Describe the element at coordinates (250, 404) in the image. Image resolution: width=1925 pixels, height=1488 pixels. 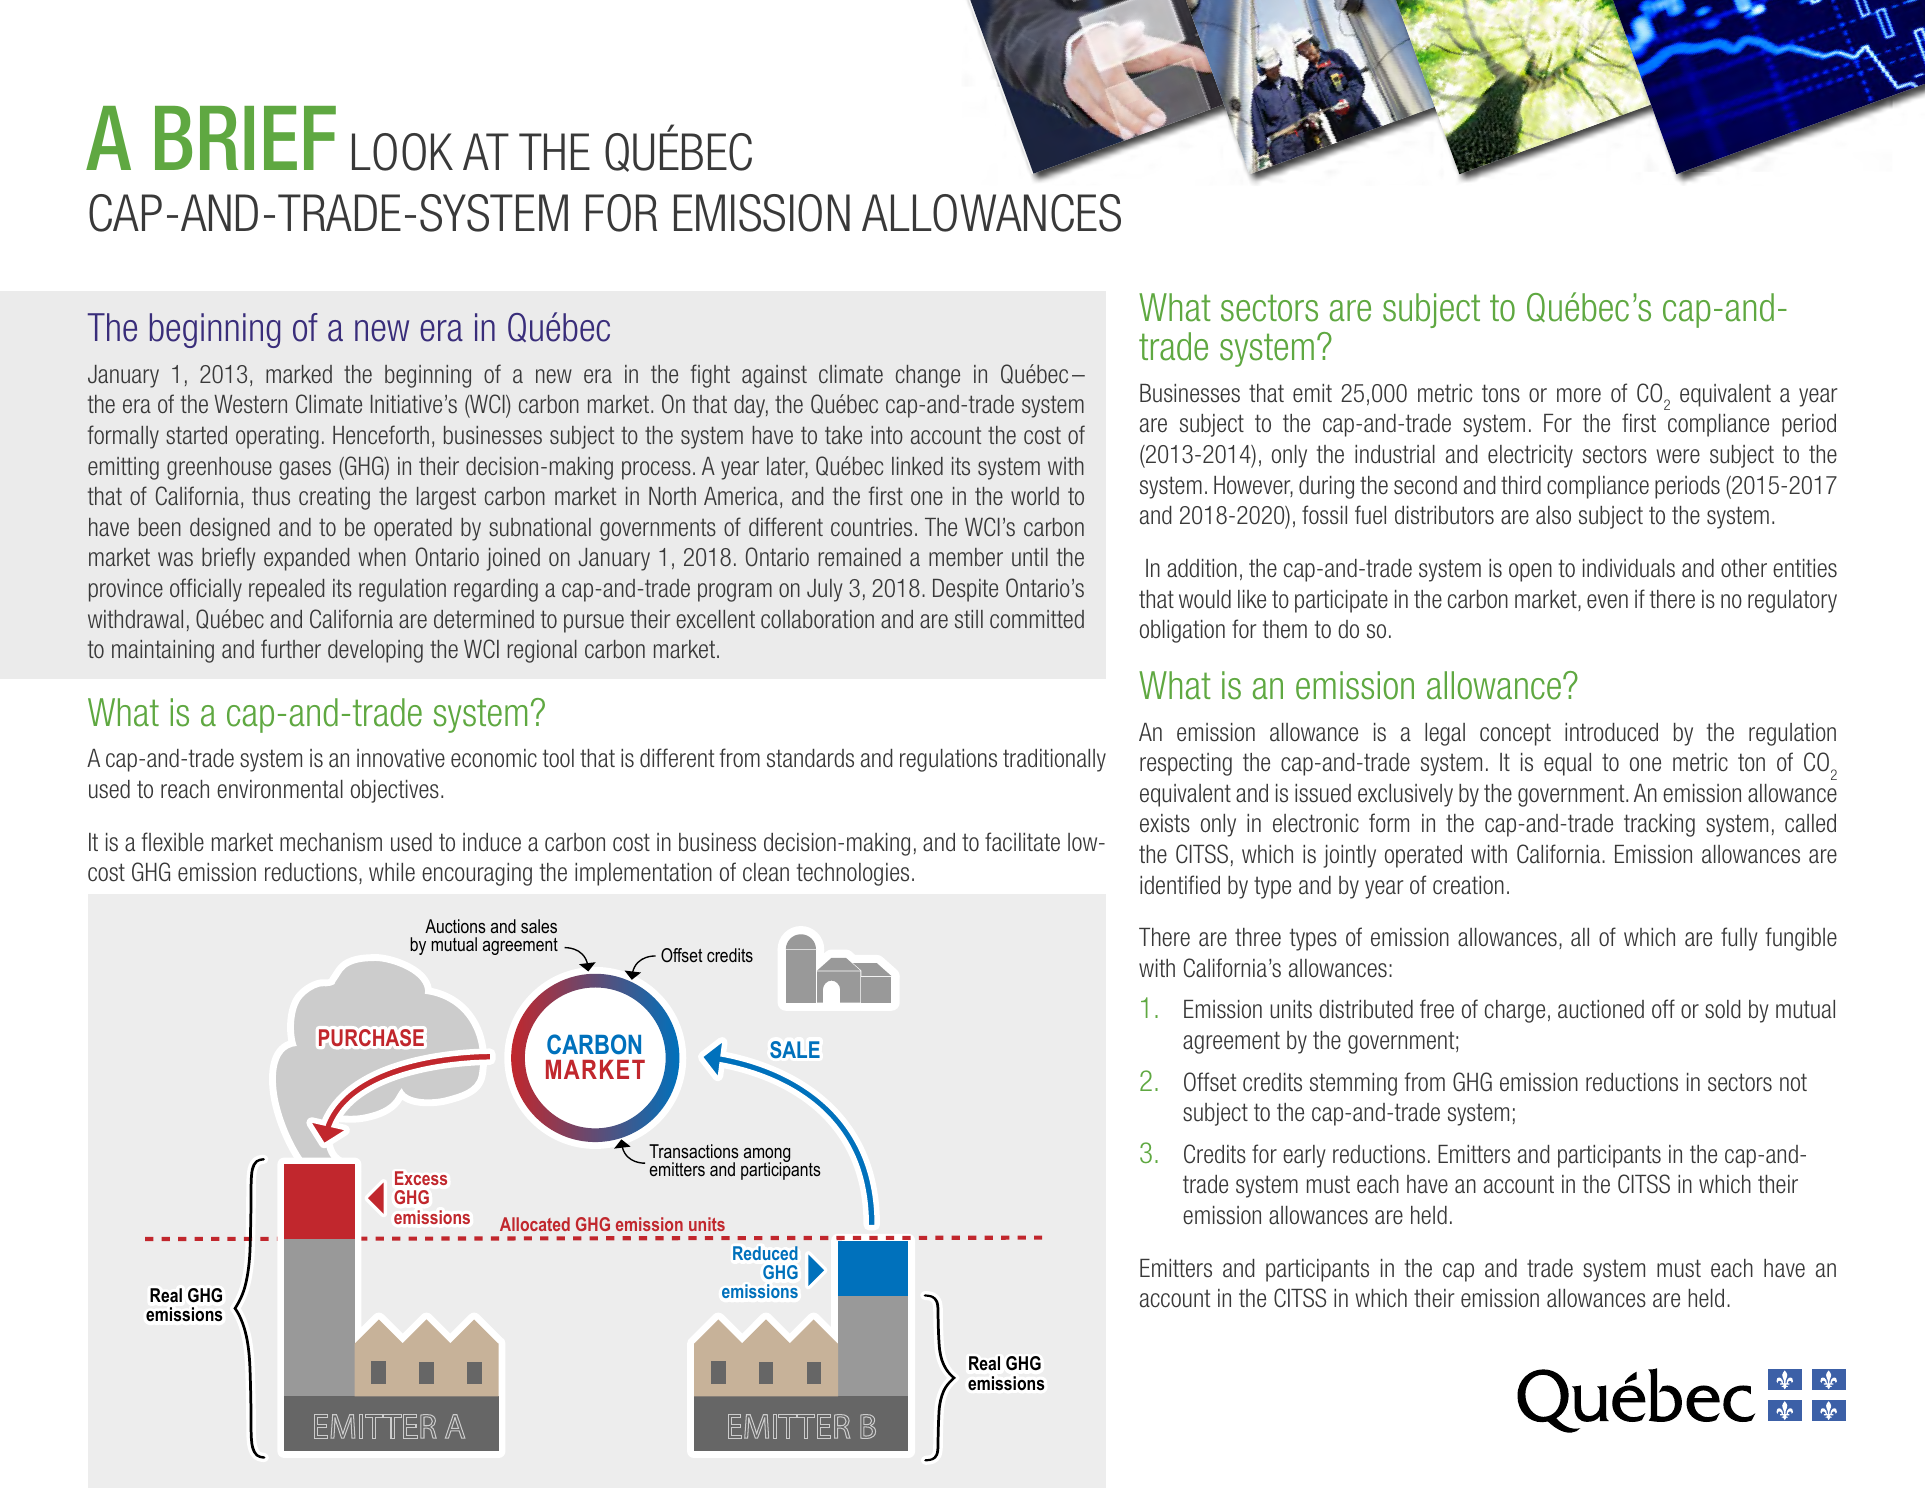
I see `Western` at that location.
